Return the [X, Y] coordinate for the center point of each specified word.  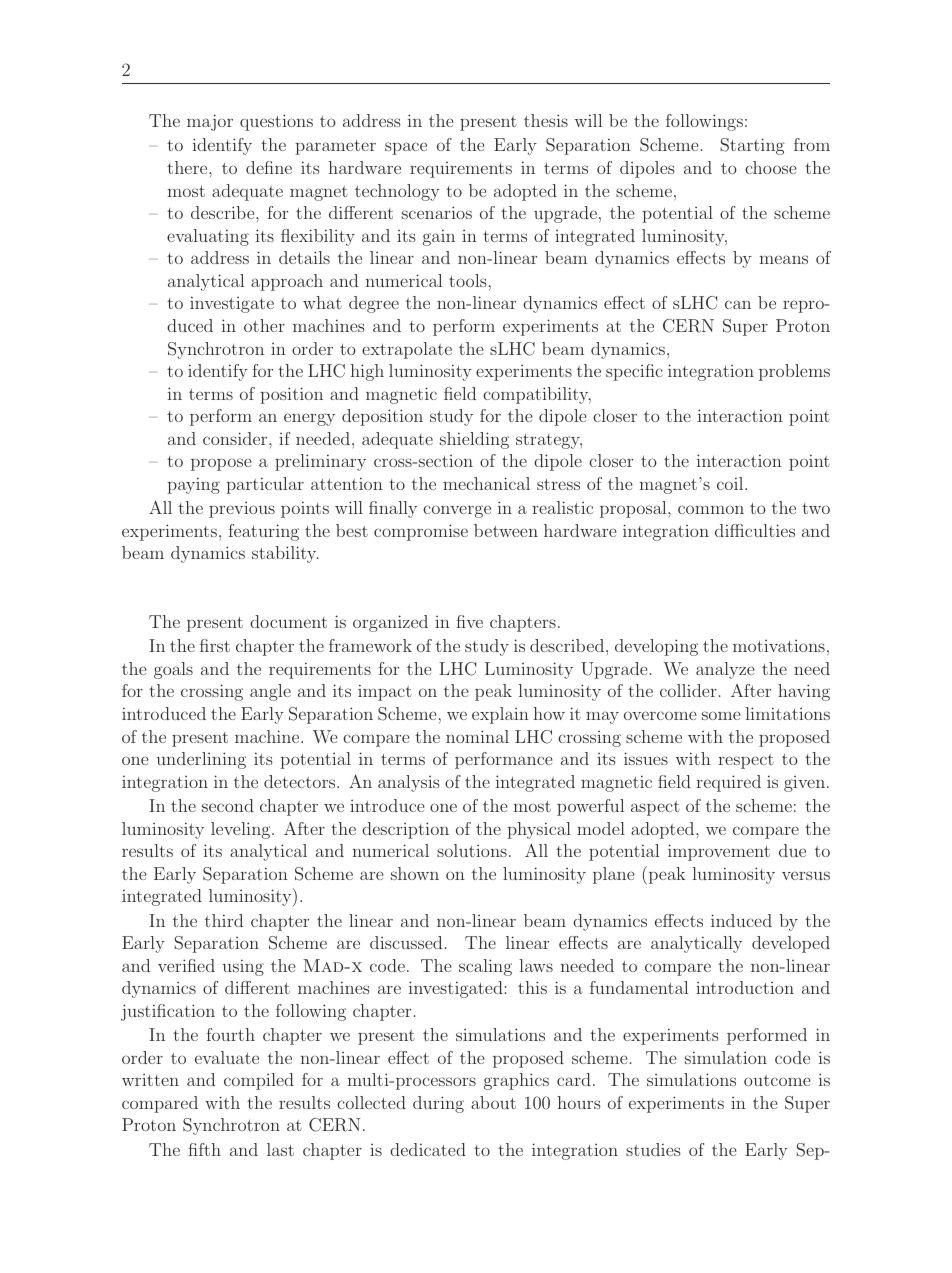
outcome [777, 1080]
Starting [752, 146]
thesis [546, 120]
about [493, 1102]
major [210, 122]
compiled [259, 1081]
